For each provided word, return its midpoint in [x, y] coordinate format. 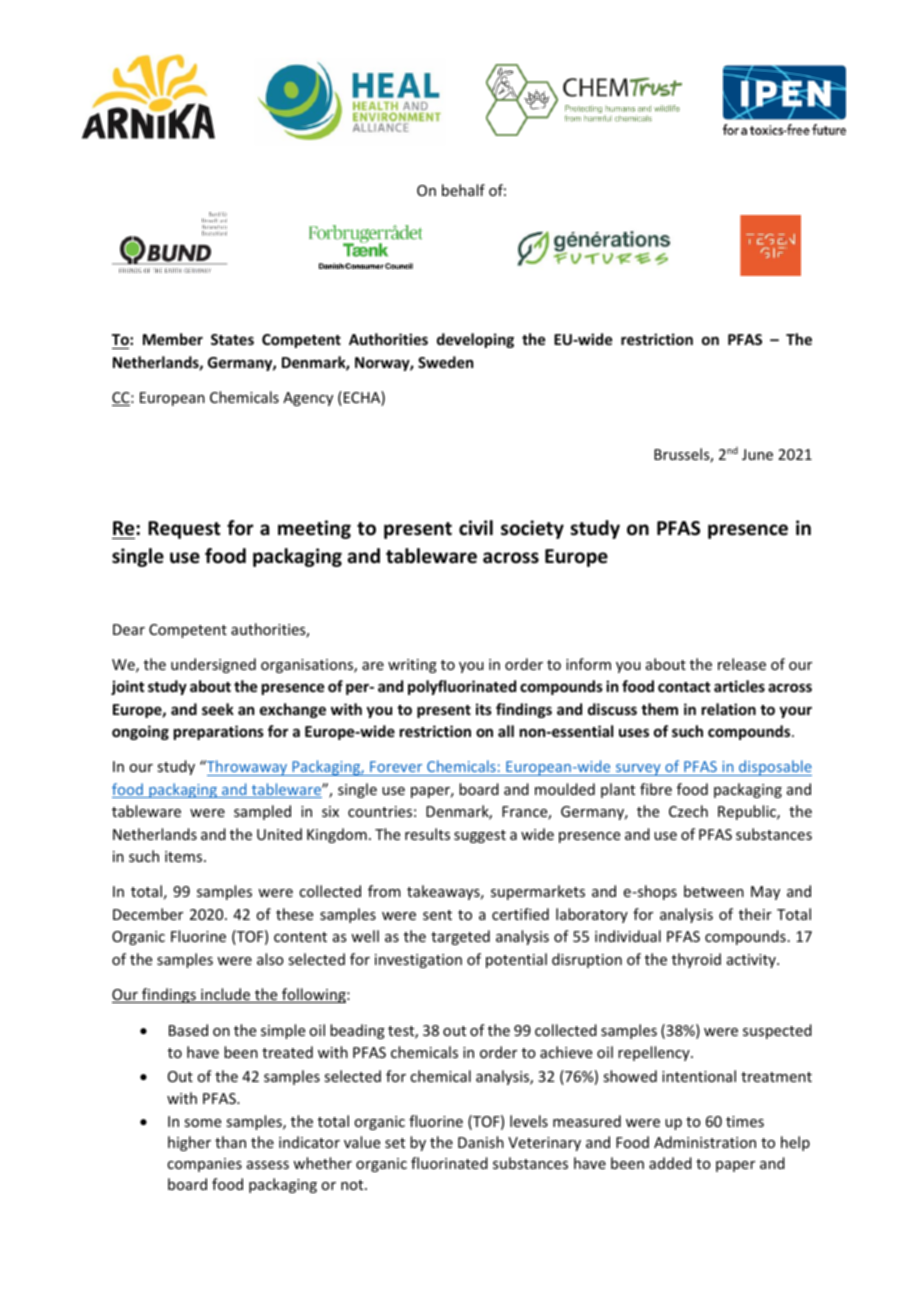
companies [204, 1165]
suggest [480, 836]
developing [475, 340]
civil [476, 528]
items [185, 856]
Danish [481, 1142]
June [757, 454]
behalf [463, 190]
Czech [688, 811]
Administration [705, 1142]
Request [184, 530]
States [232, 339]
